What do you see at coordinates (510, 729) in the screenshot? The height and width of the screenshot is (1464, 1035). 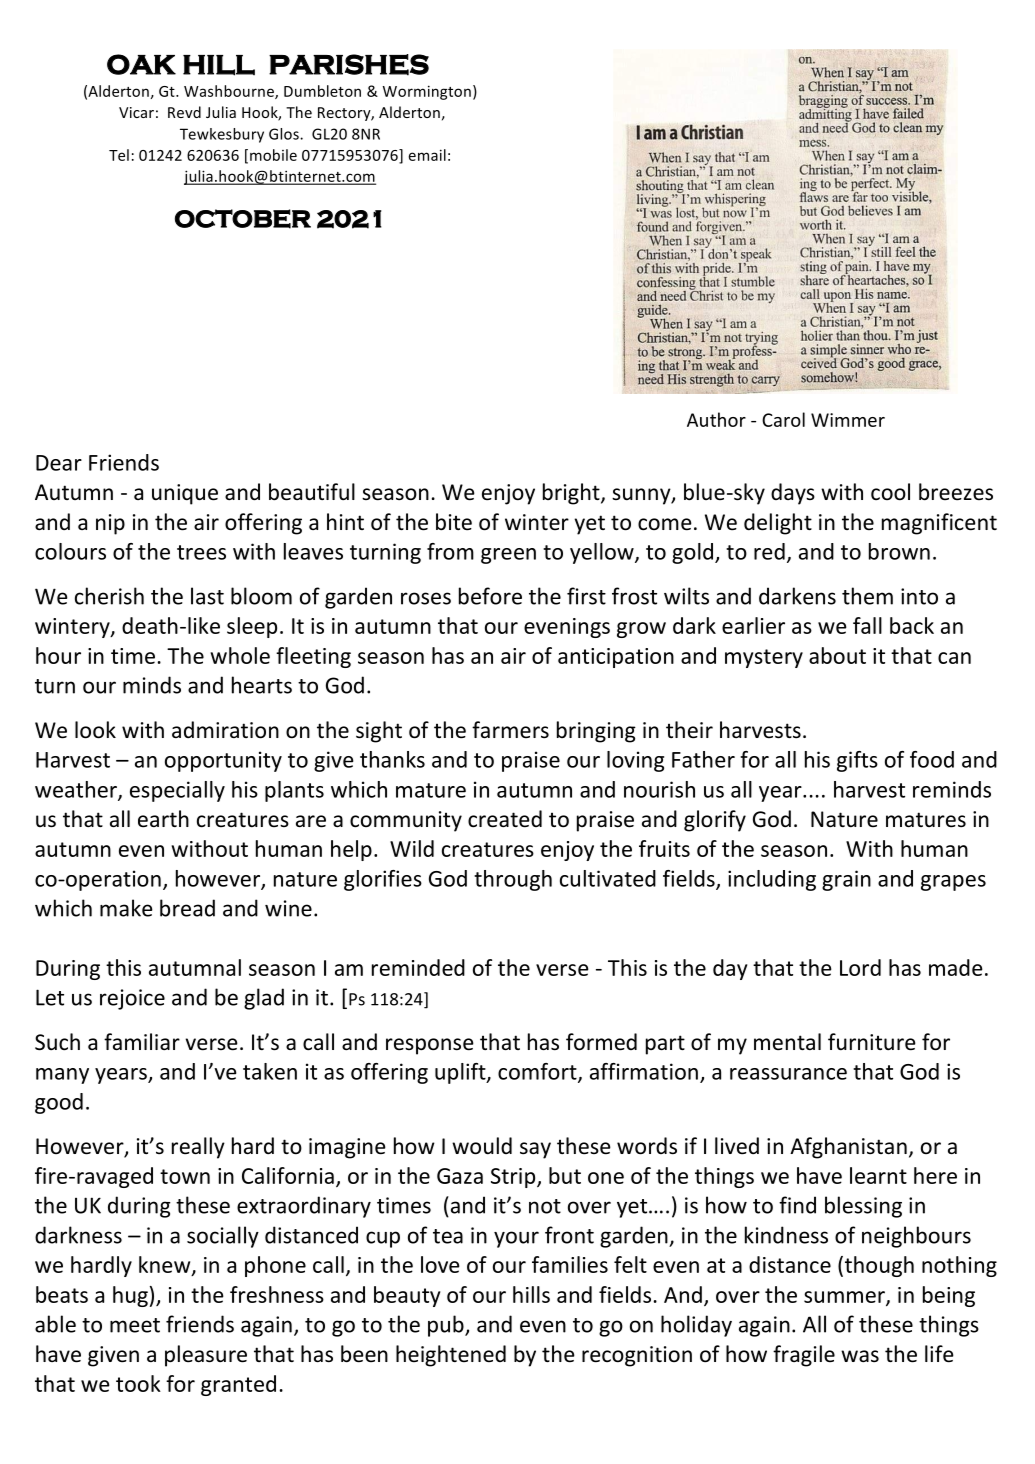 I see `farmers` at bounding box center [510, 729].
